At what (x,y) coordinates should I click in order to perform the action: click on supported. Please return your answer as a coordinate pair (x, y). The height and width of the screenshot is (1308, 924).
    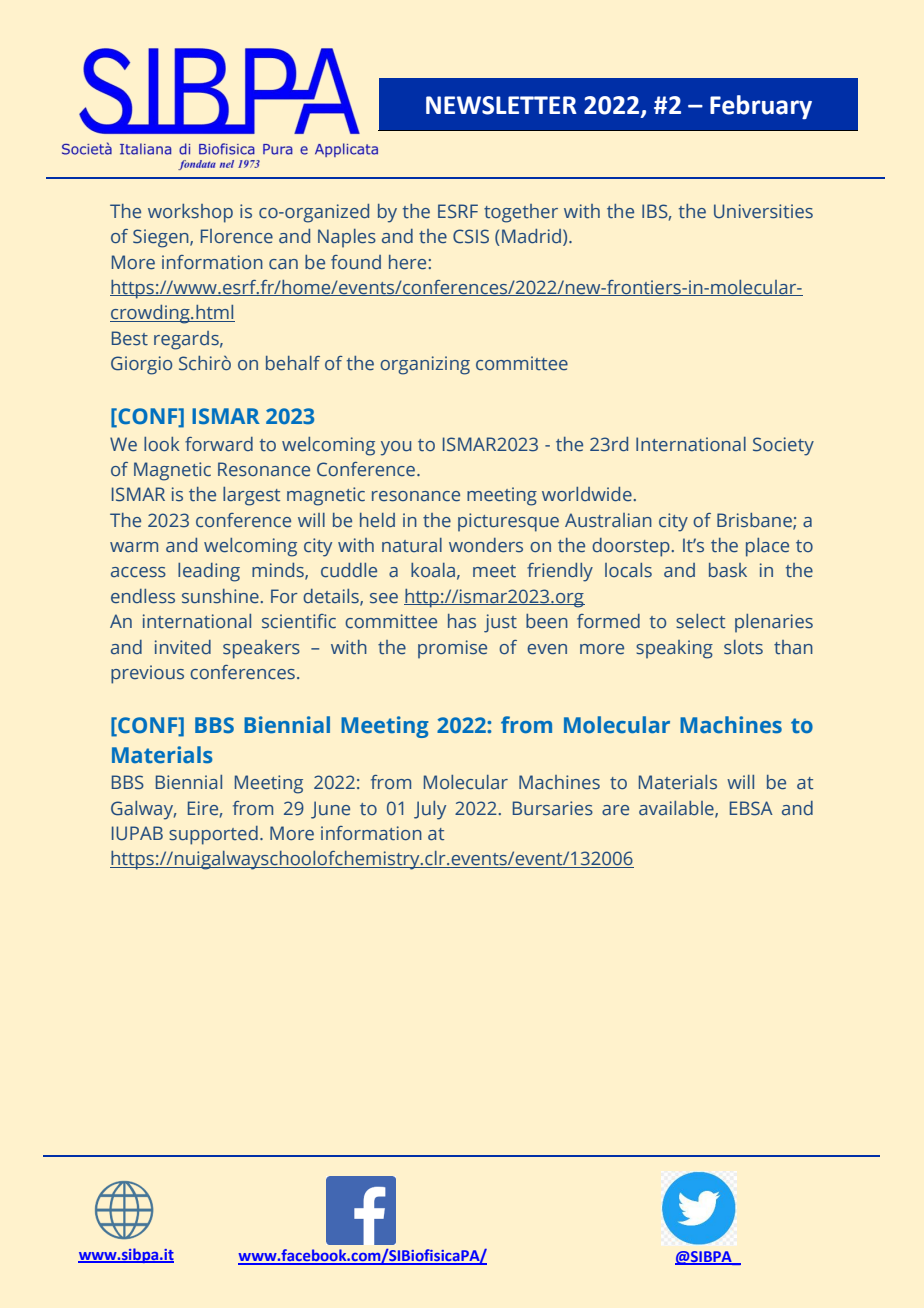
    Looking at the image, I should click on (213, 835).
